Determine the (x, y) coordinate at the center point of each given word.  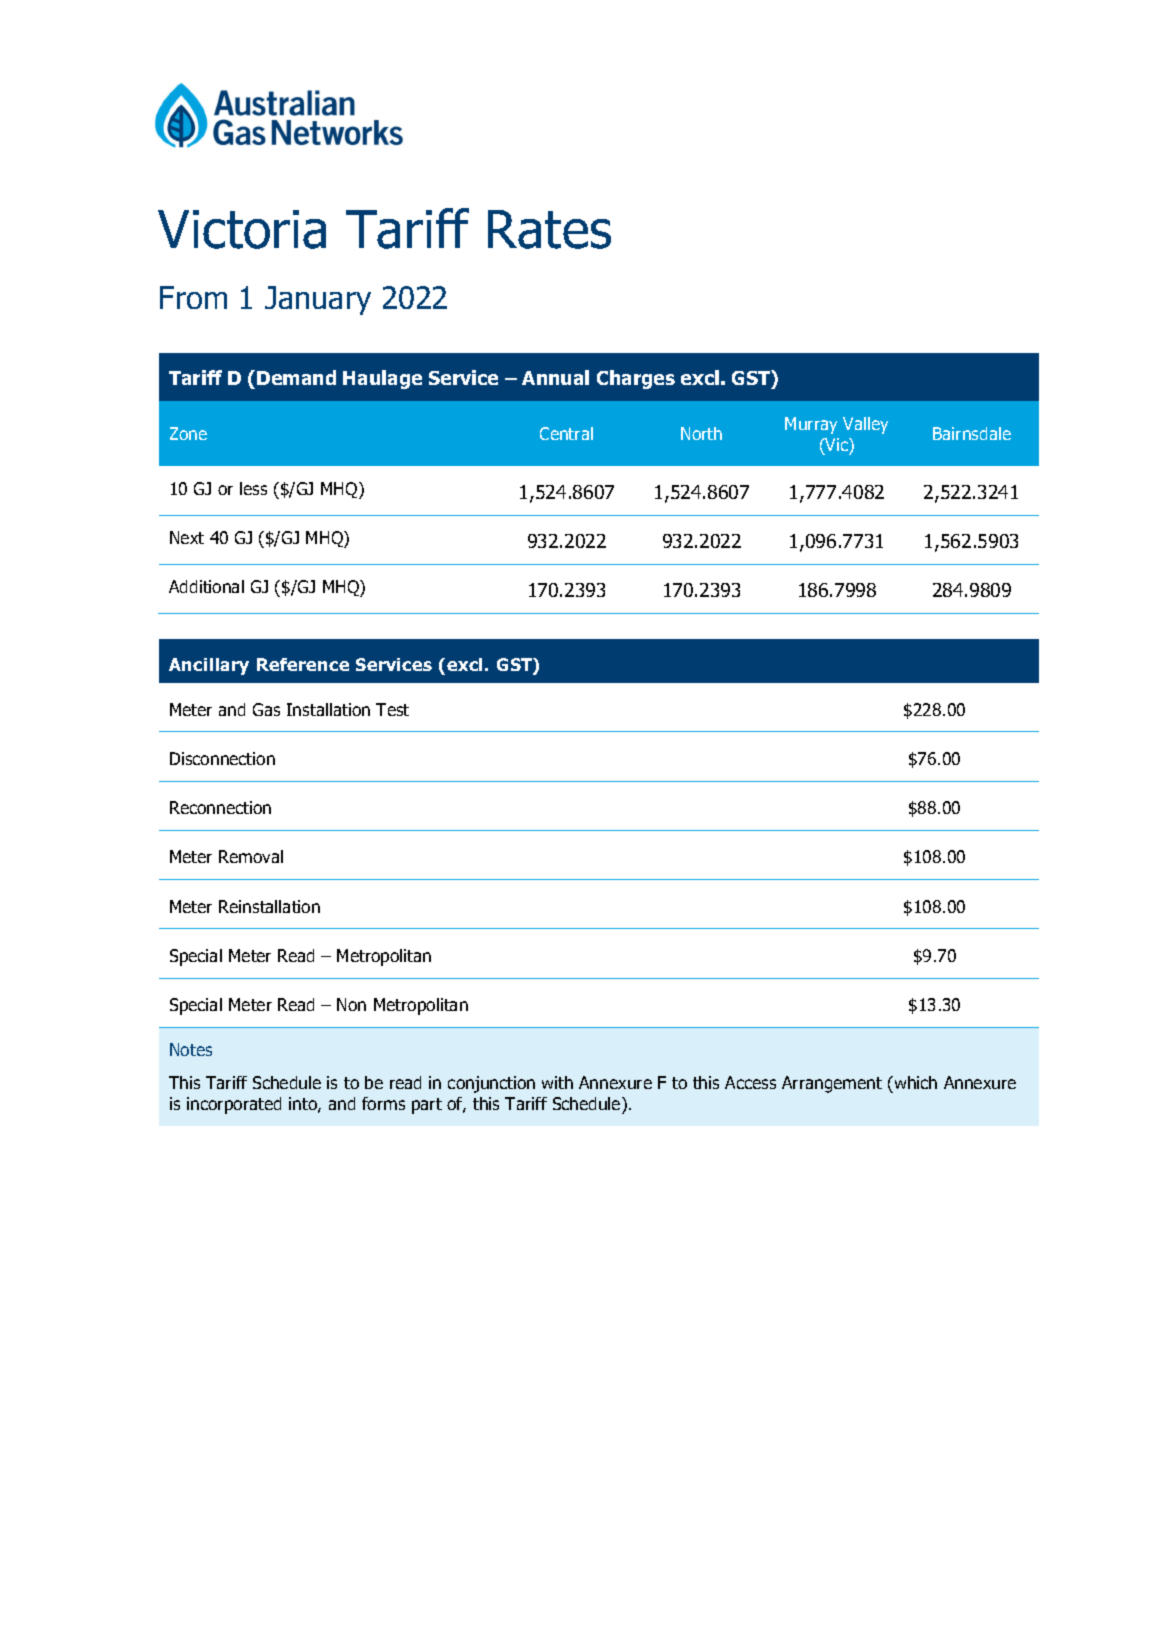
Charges (636, 379)
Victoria (242, 229)
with (557, 1082)
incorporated (234, 1105)
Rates (549, 229)
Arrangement (832, 1084)
